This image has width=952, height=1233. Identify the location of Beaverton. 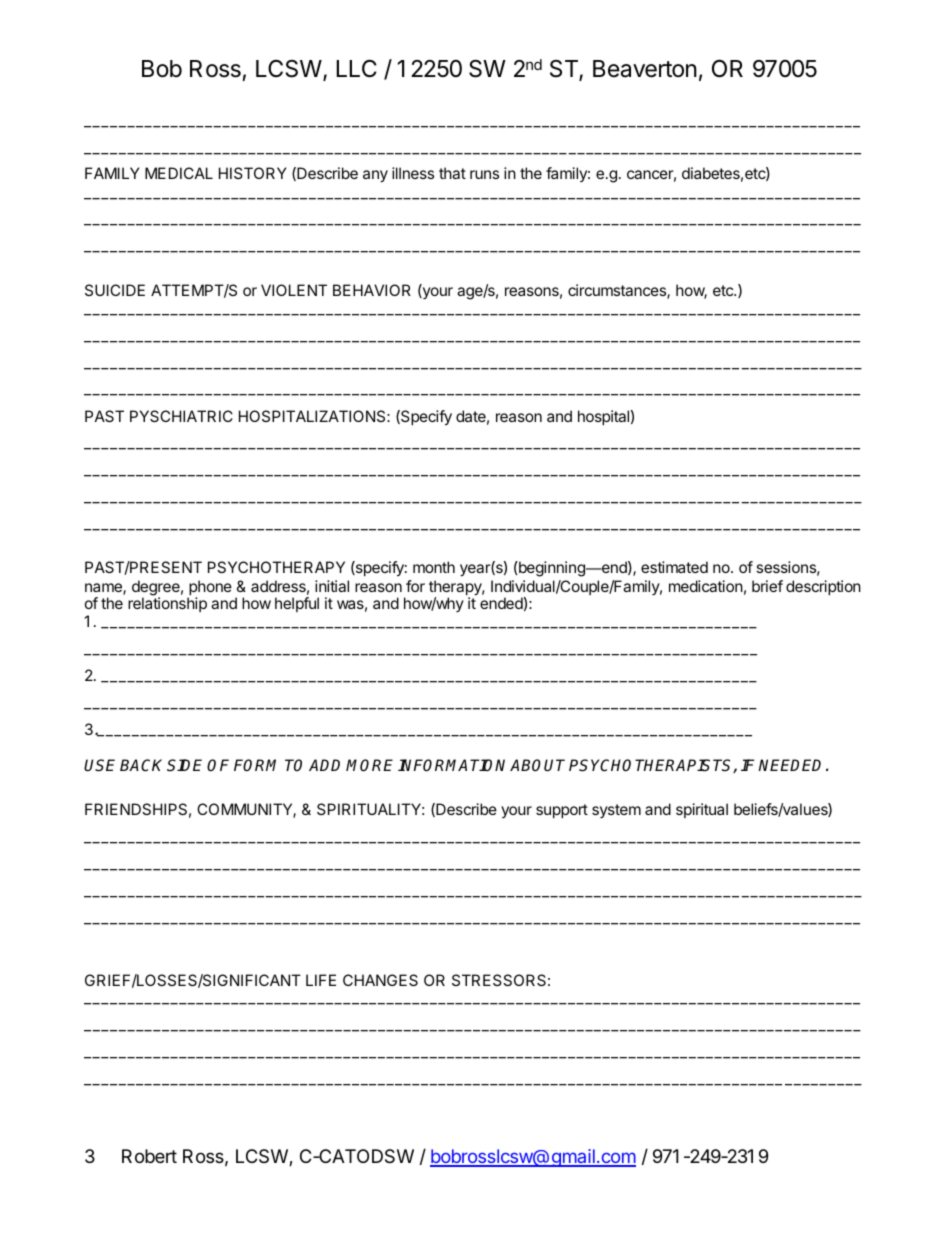
(645, 69).
